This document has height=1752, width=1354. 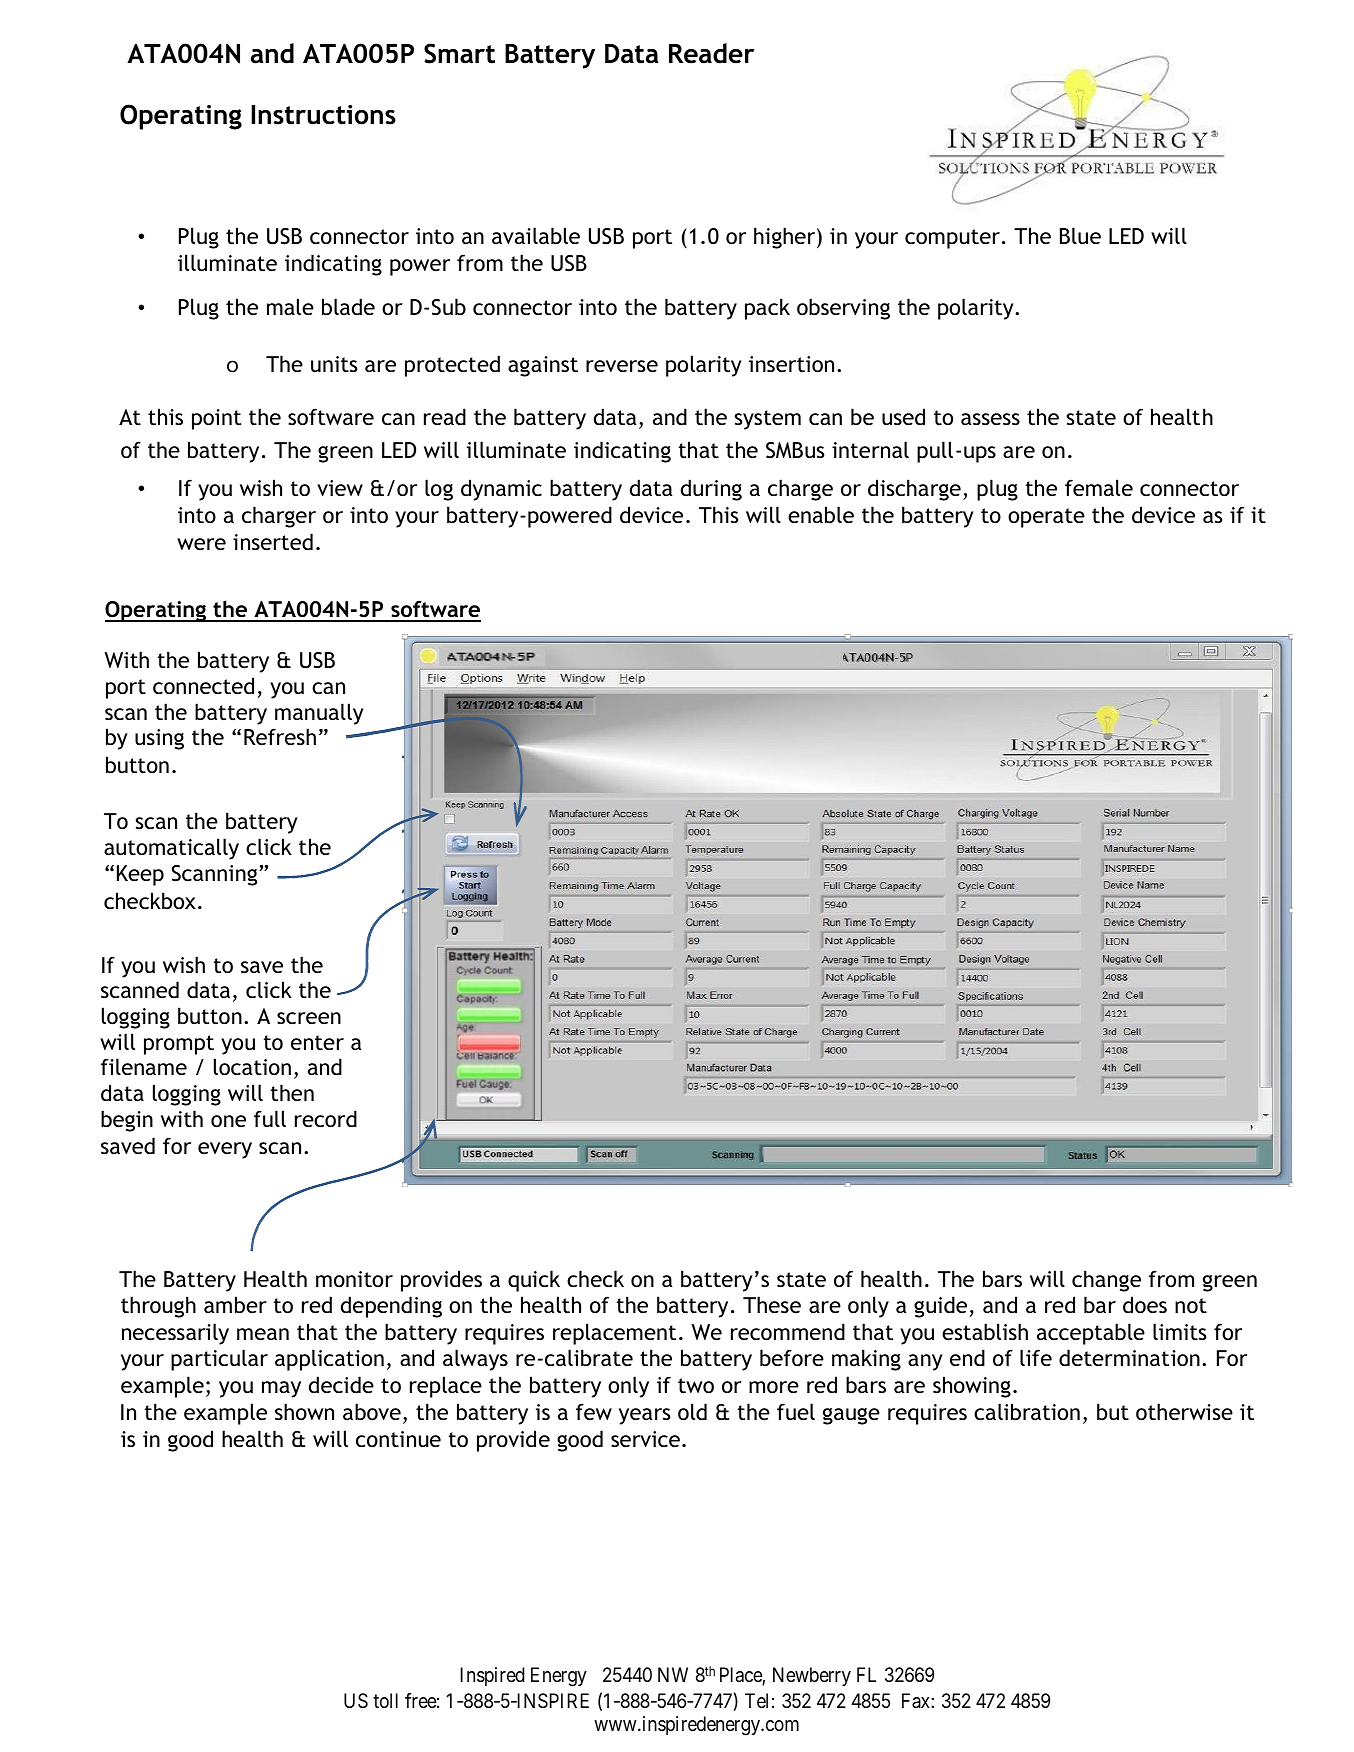 I want to click on inserted, so click(x=273, y=542).
